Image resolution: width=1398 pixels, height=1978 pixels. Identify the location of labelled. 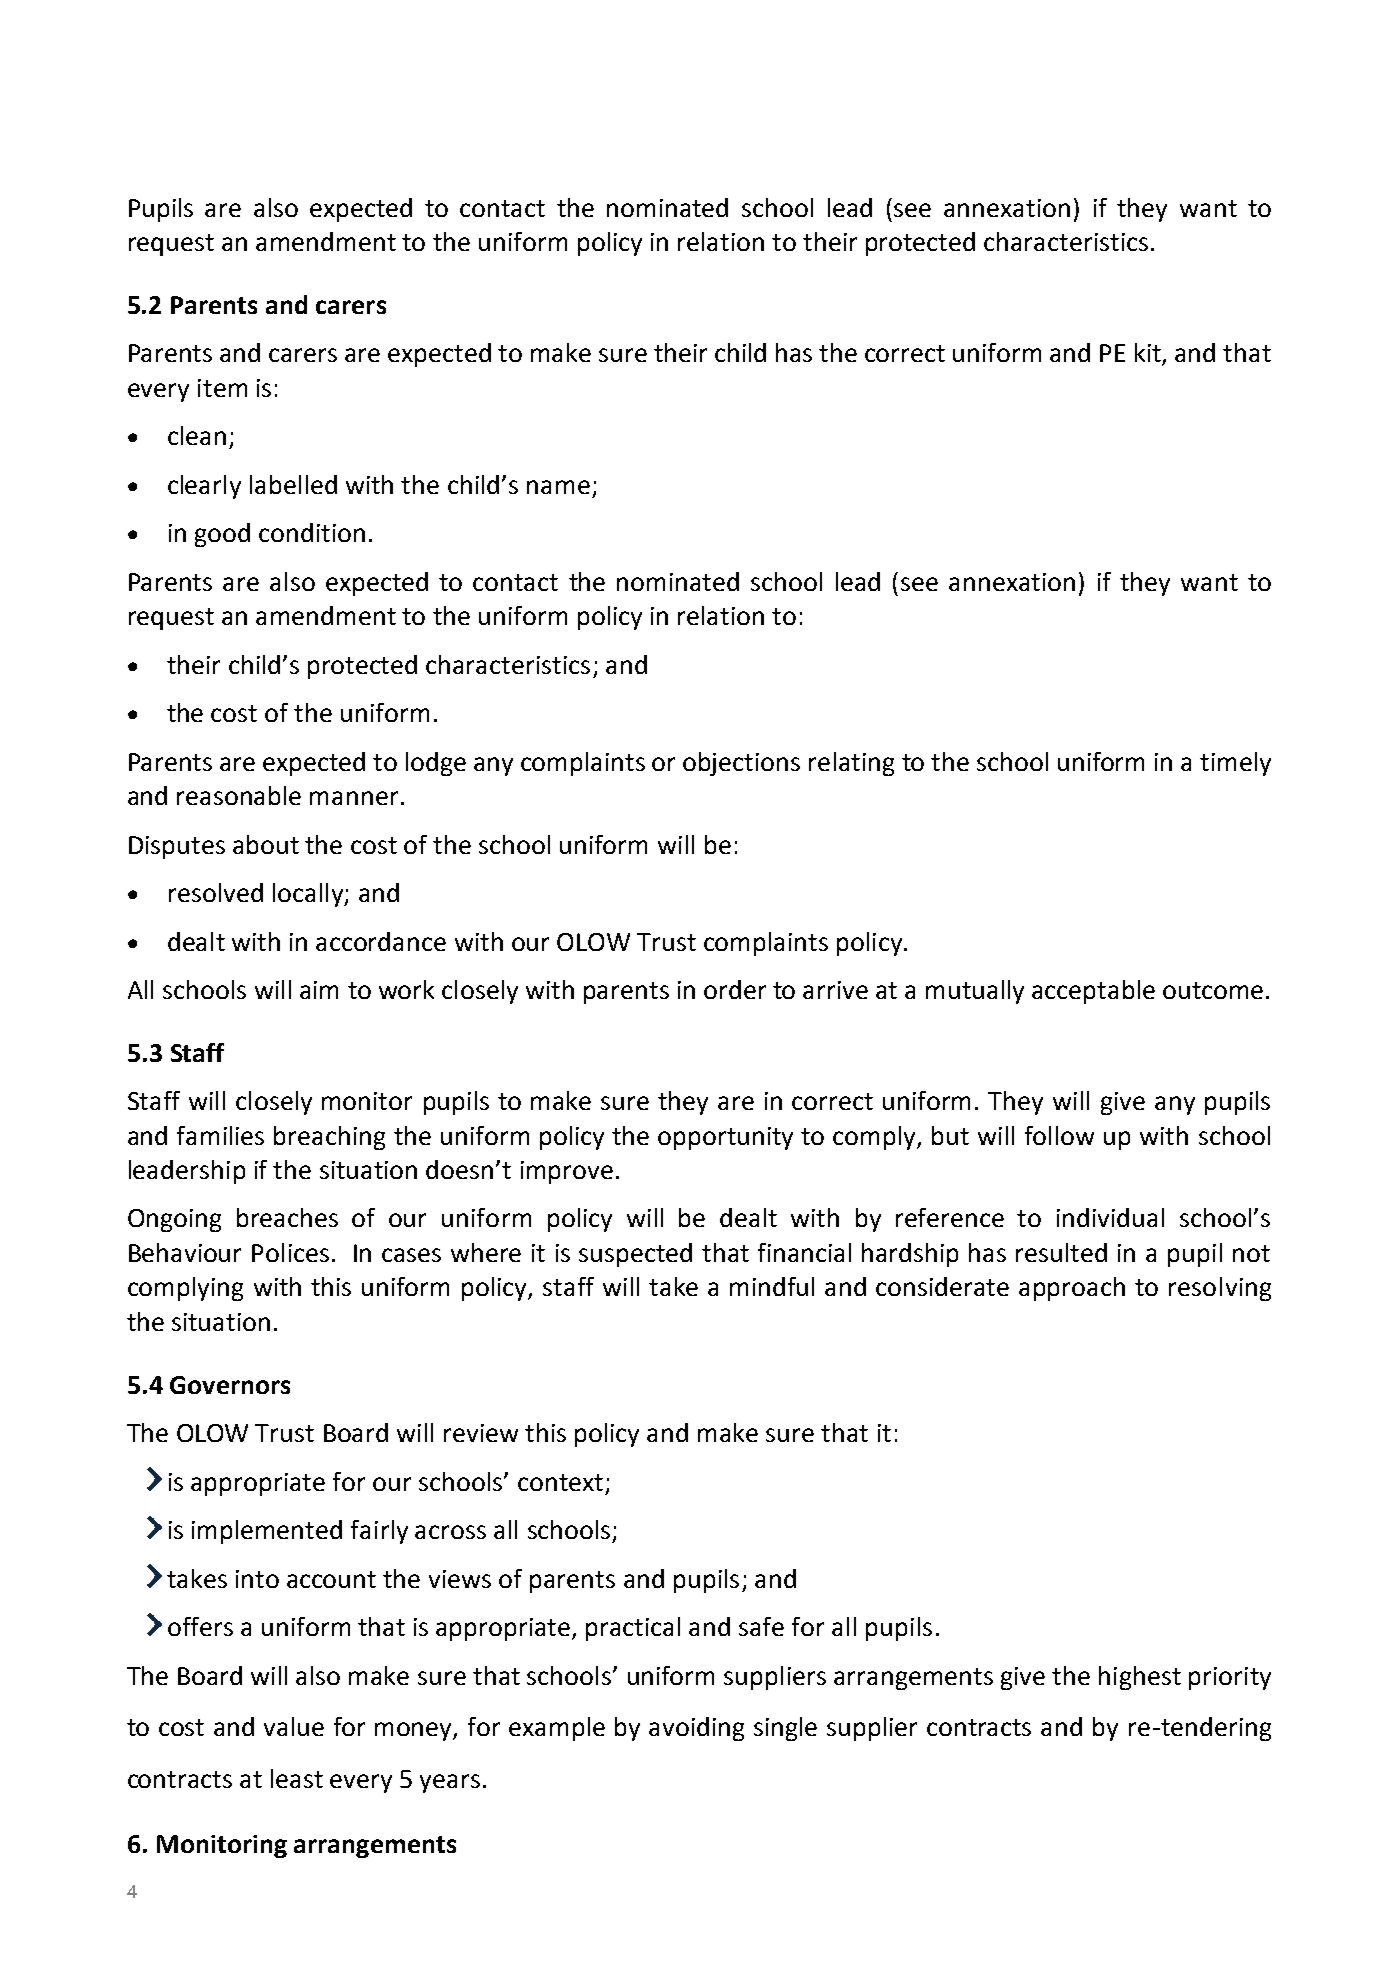
(293, 484).
